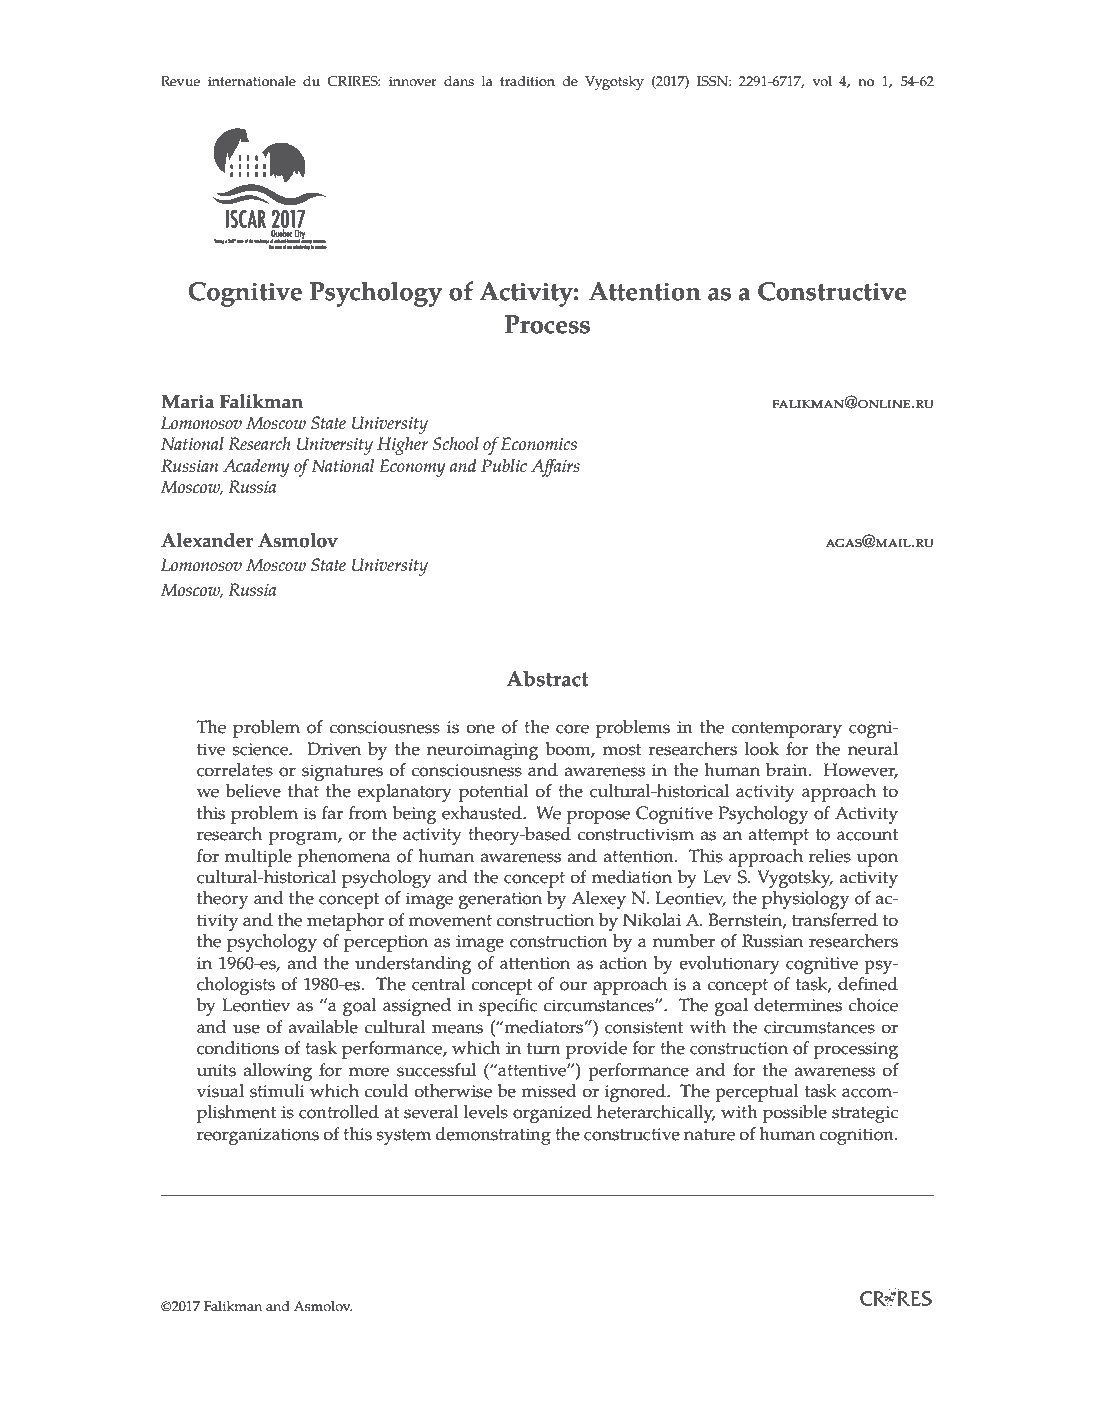 The image size is (1095, 1417). I want to click on Abstract, so click(548, 679).
